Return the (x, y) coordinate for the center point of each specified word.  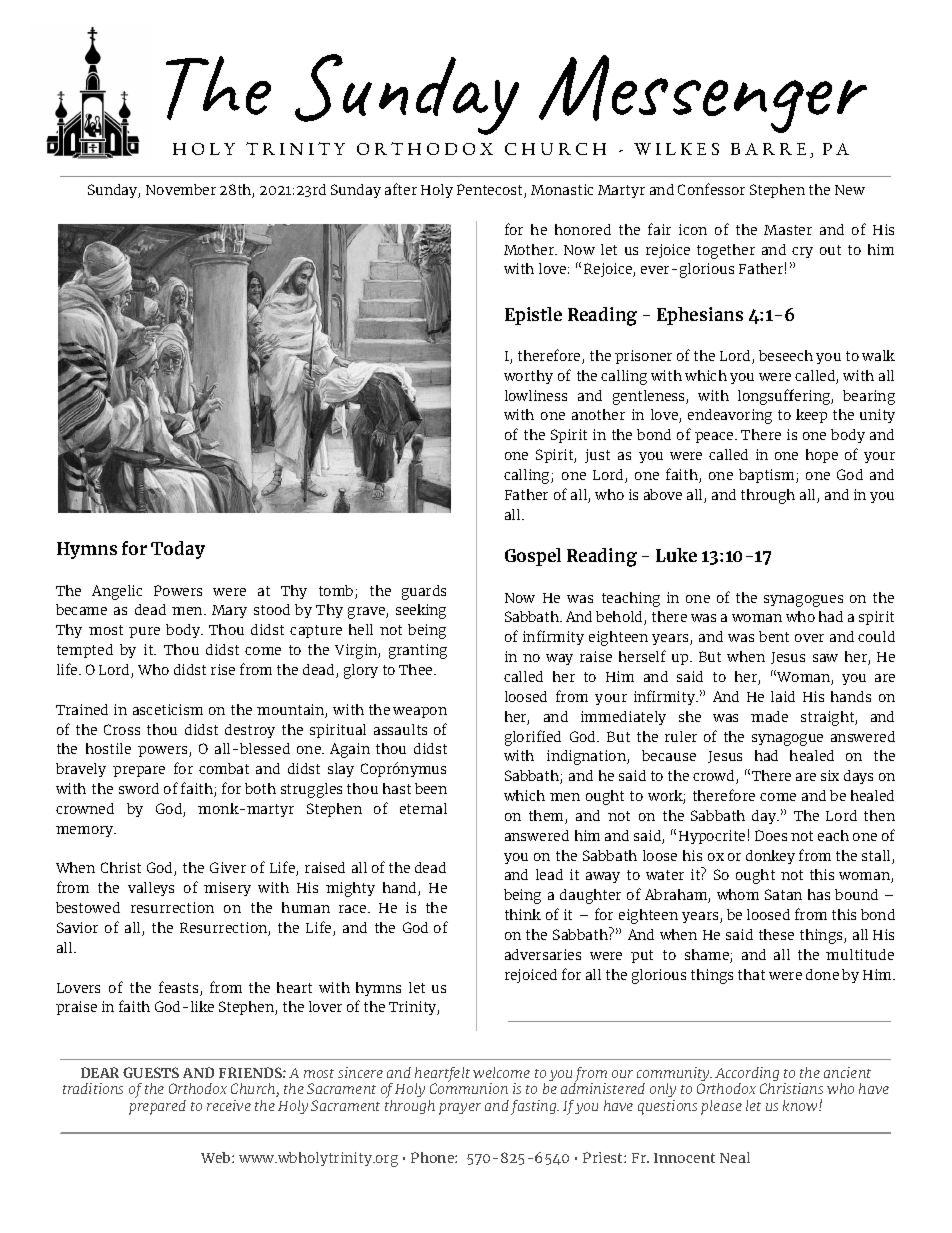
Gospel (533, 557)
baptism (768, 476)
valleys (151, 889)
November (181, 189)
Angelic (117, 592)
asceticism (168, 709)
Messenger (703, 94)
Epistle (533, 316)
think (523, 914)
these (776, 934)
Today (178, 550)
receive (229, 1105)
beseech (786, 355)
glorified (533, 738)
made (769, 716)
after (401, 189)
